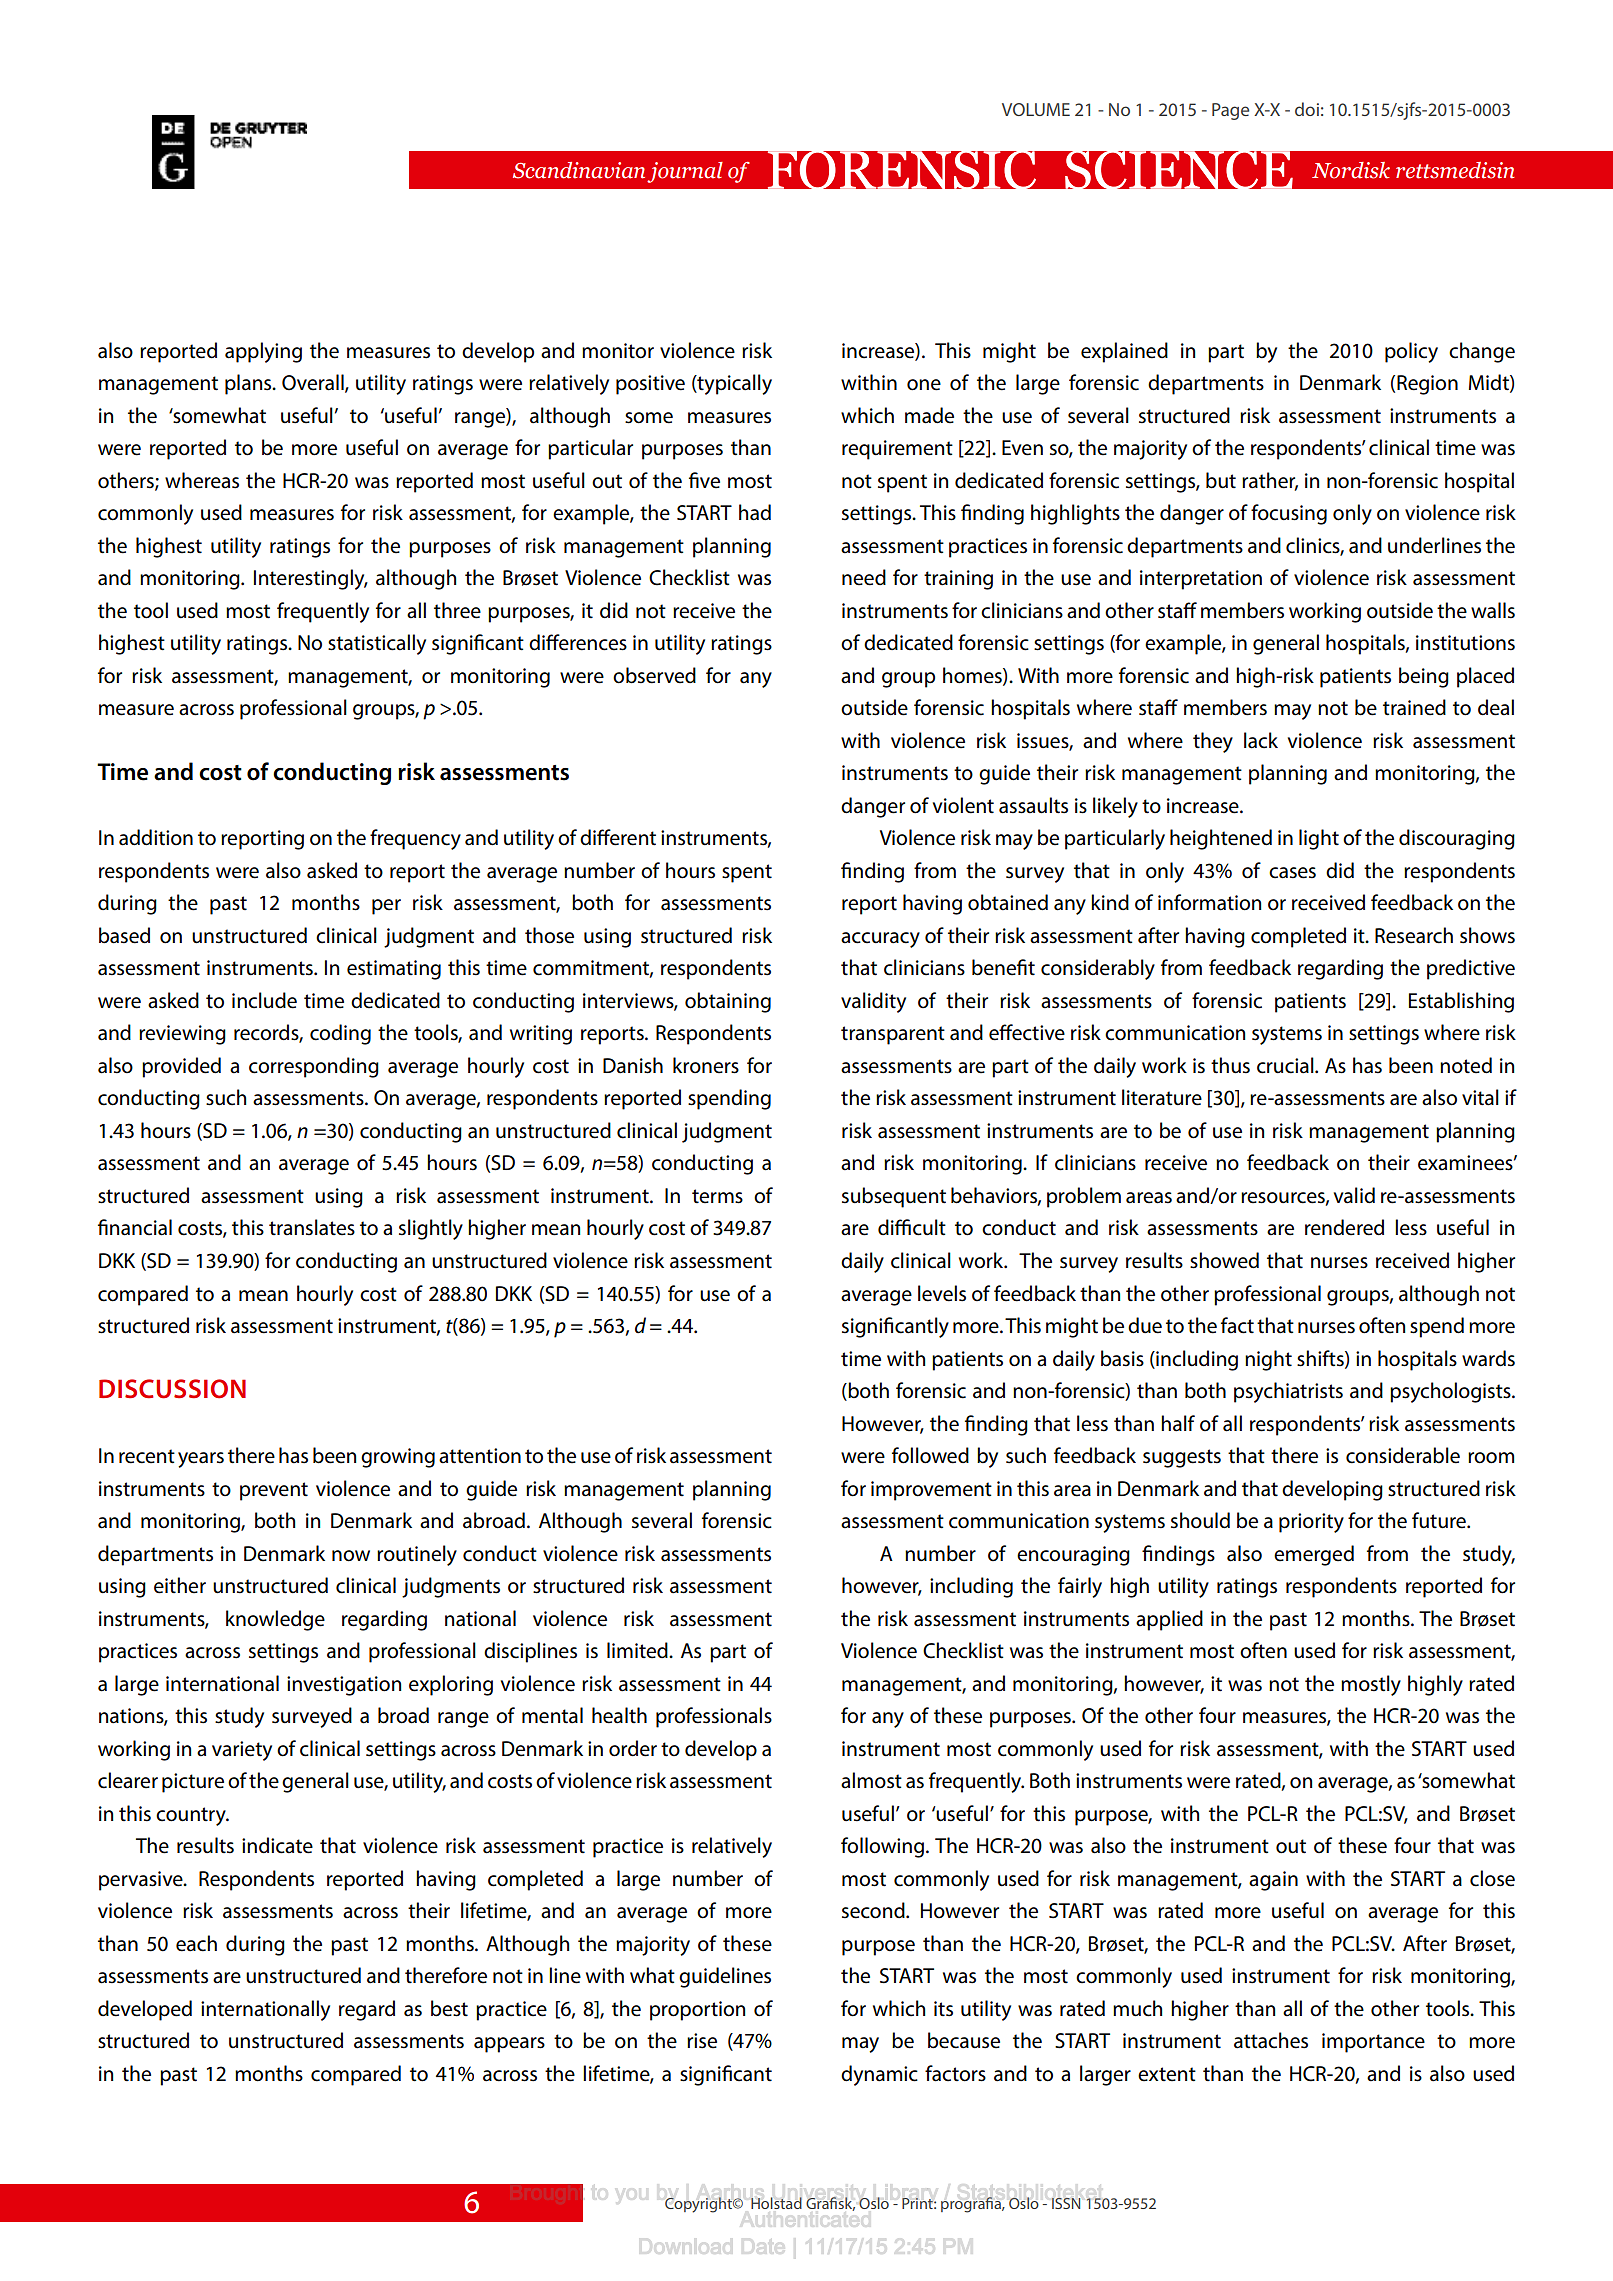 This screenshot has height=2281, width=1613. What do you see at coordinates (263, 352) in the screenshot?
I see `applying` at bounding box center [263, 352].
